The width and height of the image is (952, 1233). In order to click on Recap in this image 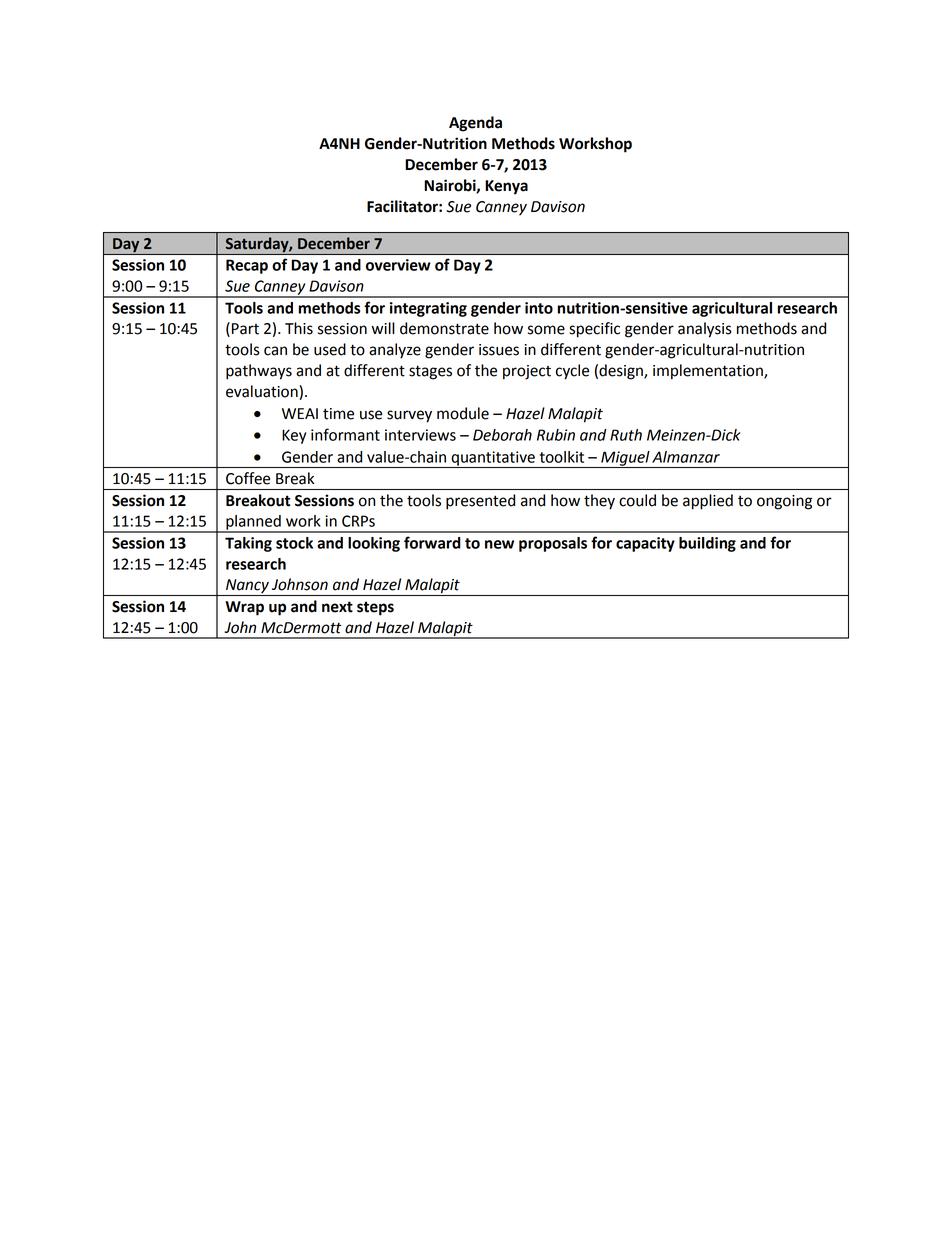, I will do `click(247, 266)`.
